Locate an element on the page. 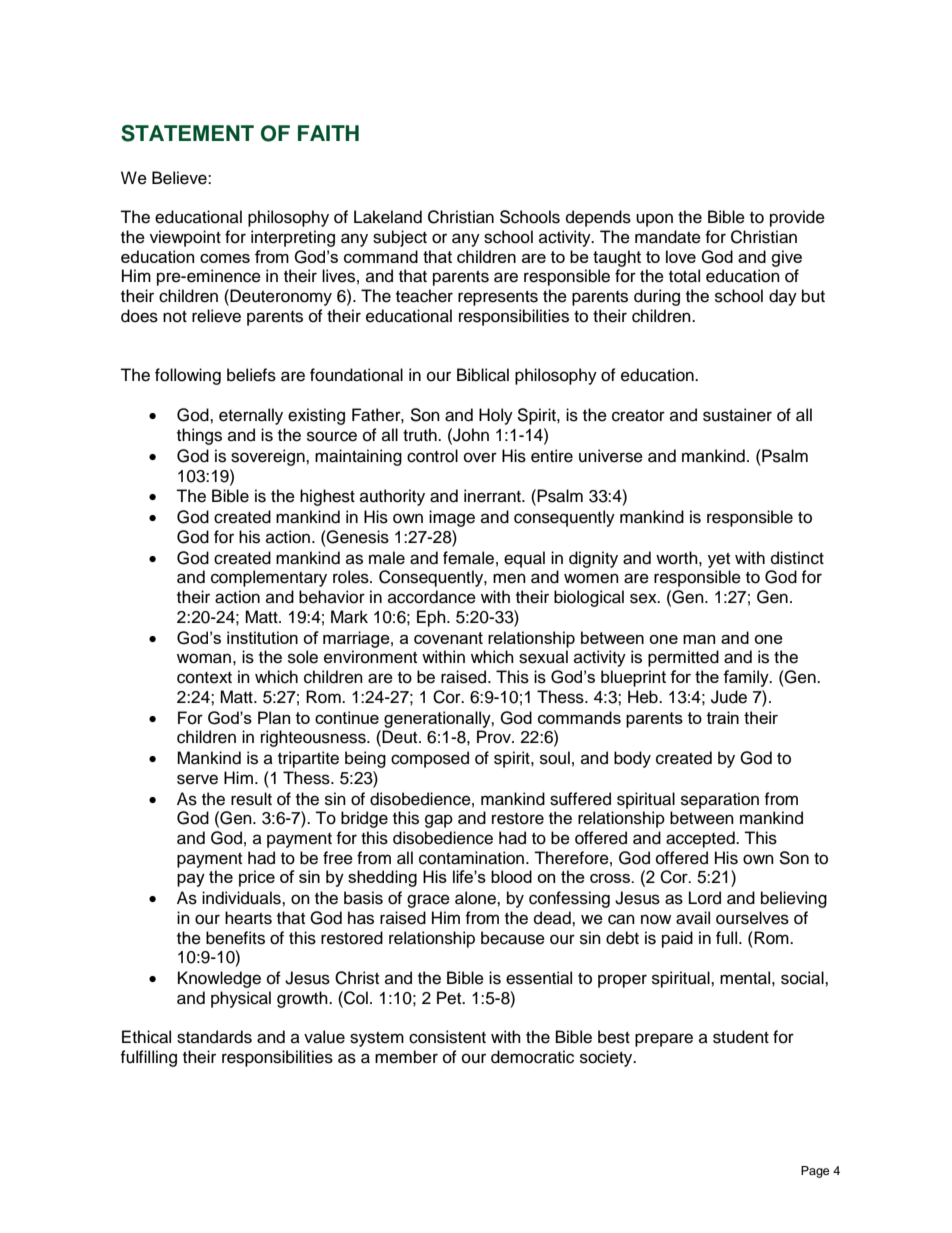 The height and width of the page is (1233, 952). democratic is located at coordinates (532, 1057).
